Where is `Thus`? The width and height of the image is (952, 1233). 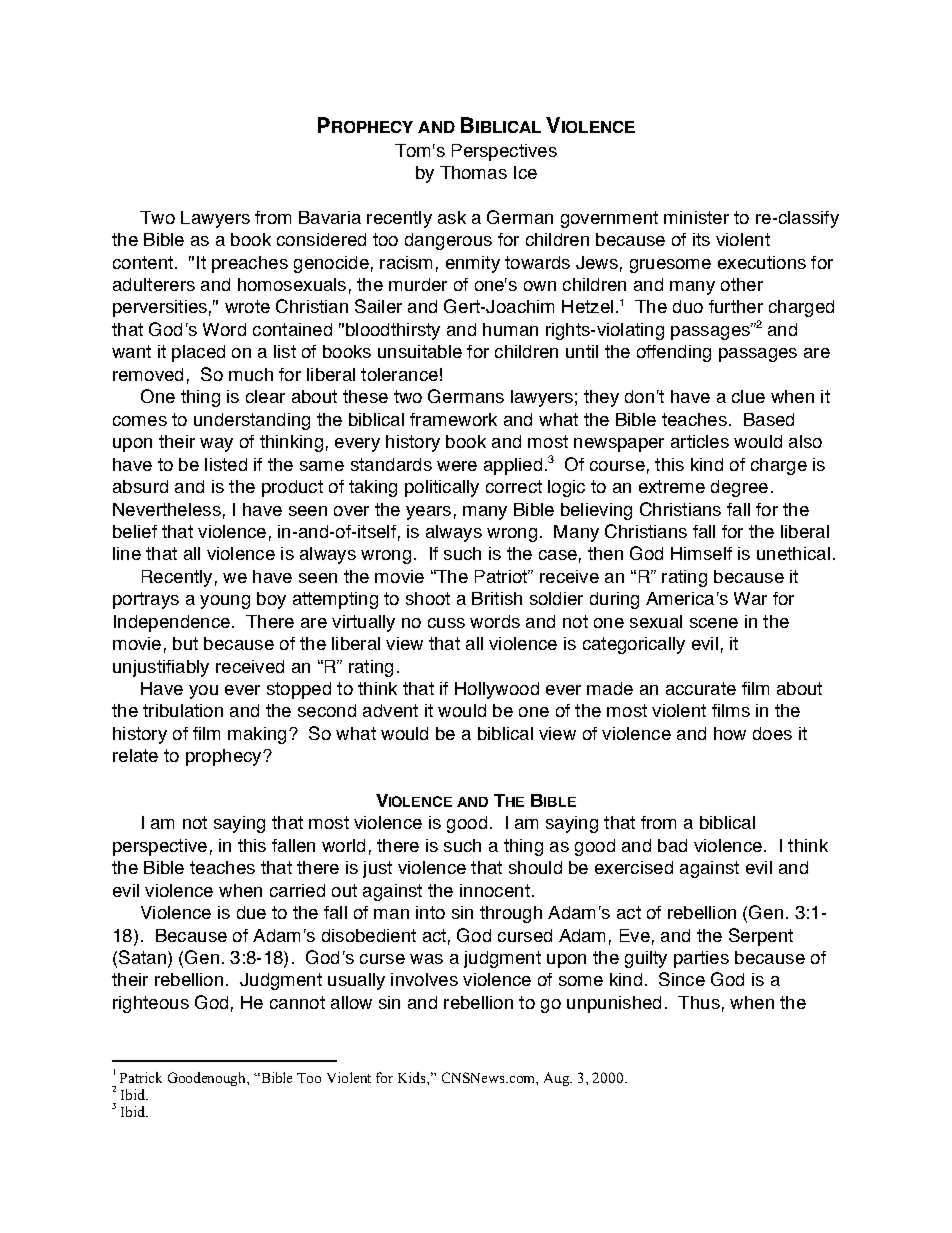
Thus is located at coordinates (699, 1002).
